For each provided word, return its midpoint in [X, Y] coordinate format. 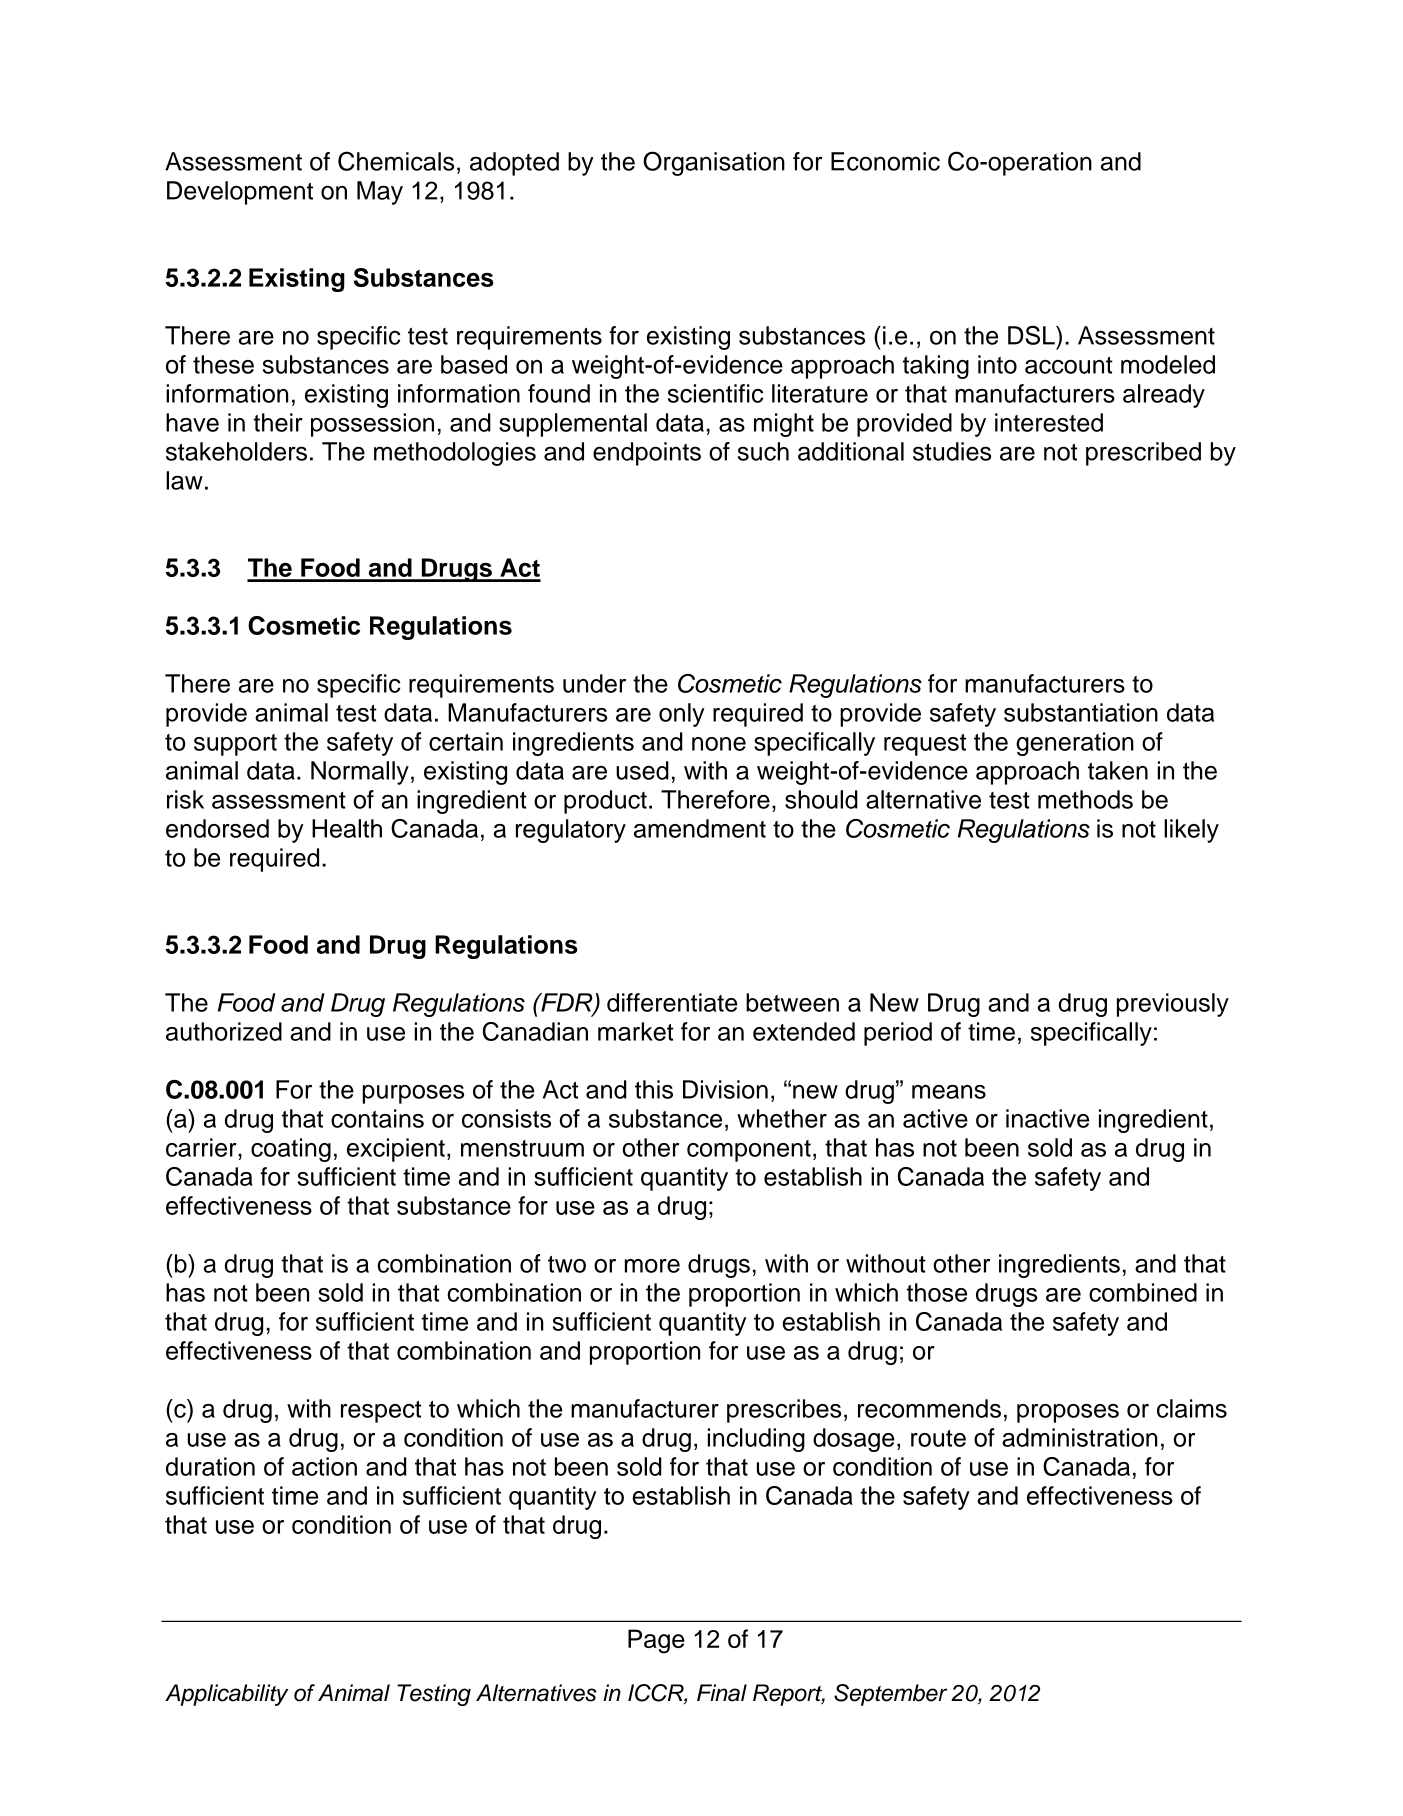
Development [240, 193]
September [890, 1695]
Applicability [226, 1695]
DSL [1032, 335]
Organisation [714, 163]
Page [656, 1641]
